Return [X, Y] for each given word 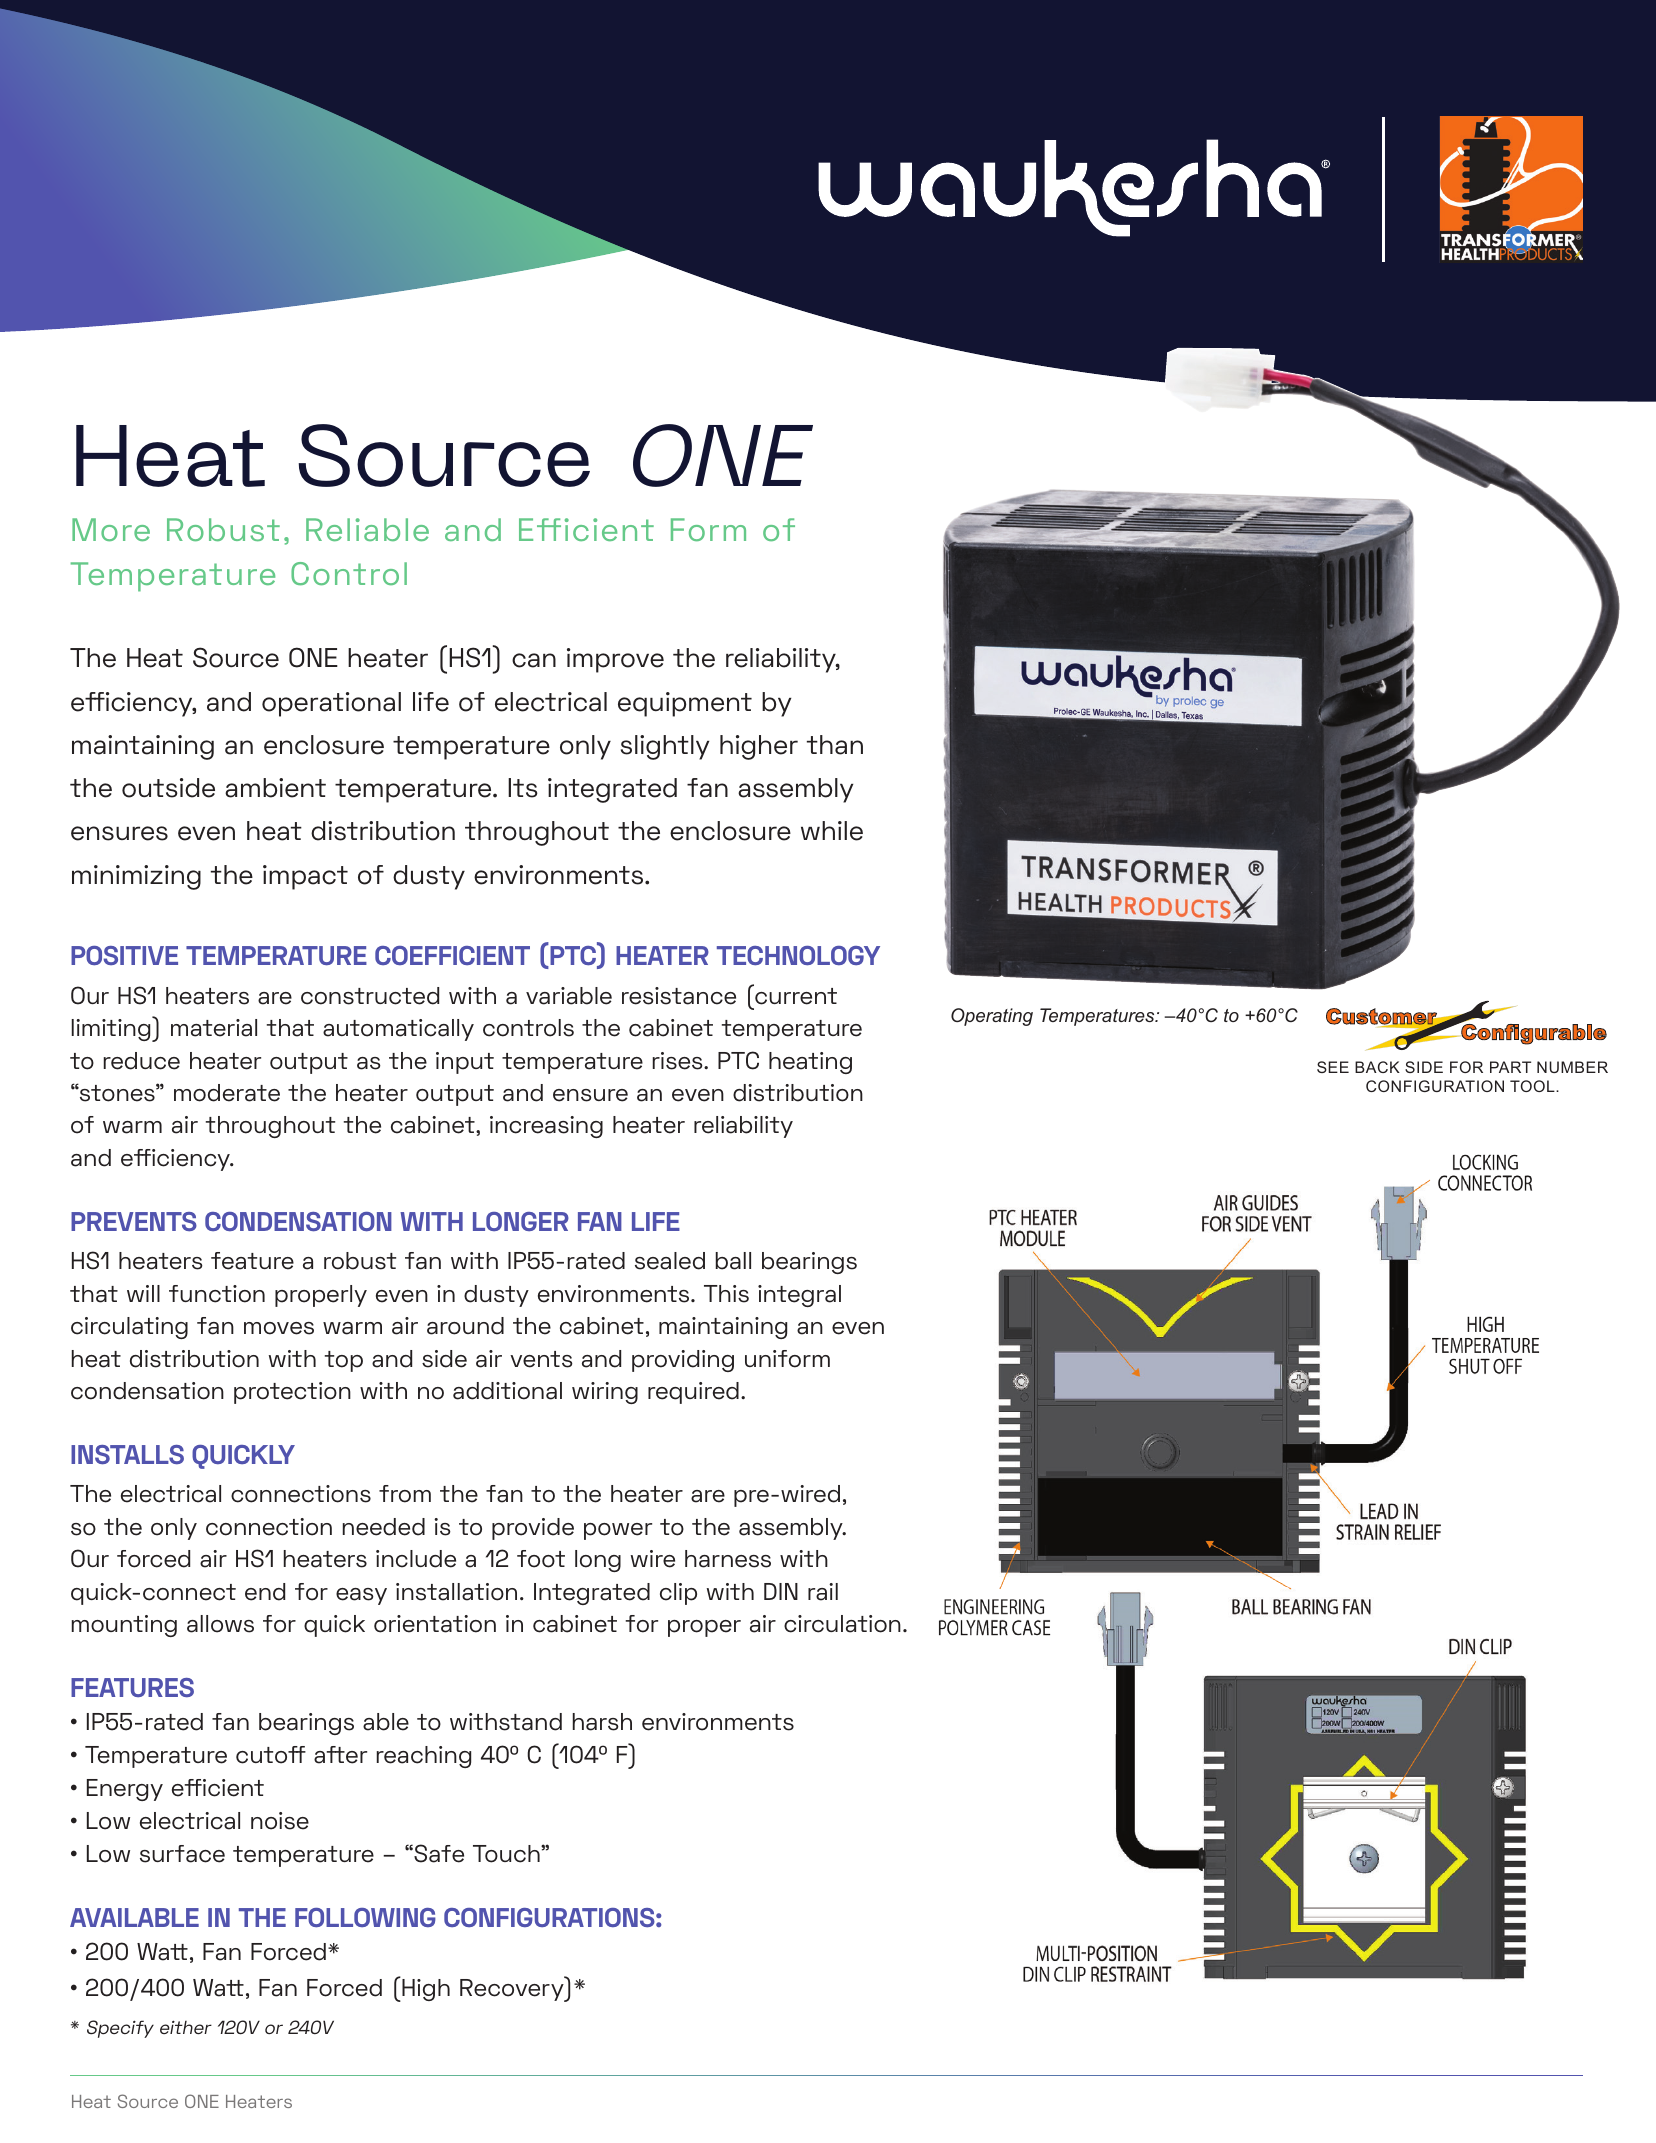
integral [799, 1296]
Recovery [513, 1989]
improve [615, 660]
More [111, 529]
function [217, 1294]
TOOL [1533, 1086]
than [835, 745]
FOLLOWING [365, 1917]
